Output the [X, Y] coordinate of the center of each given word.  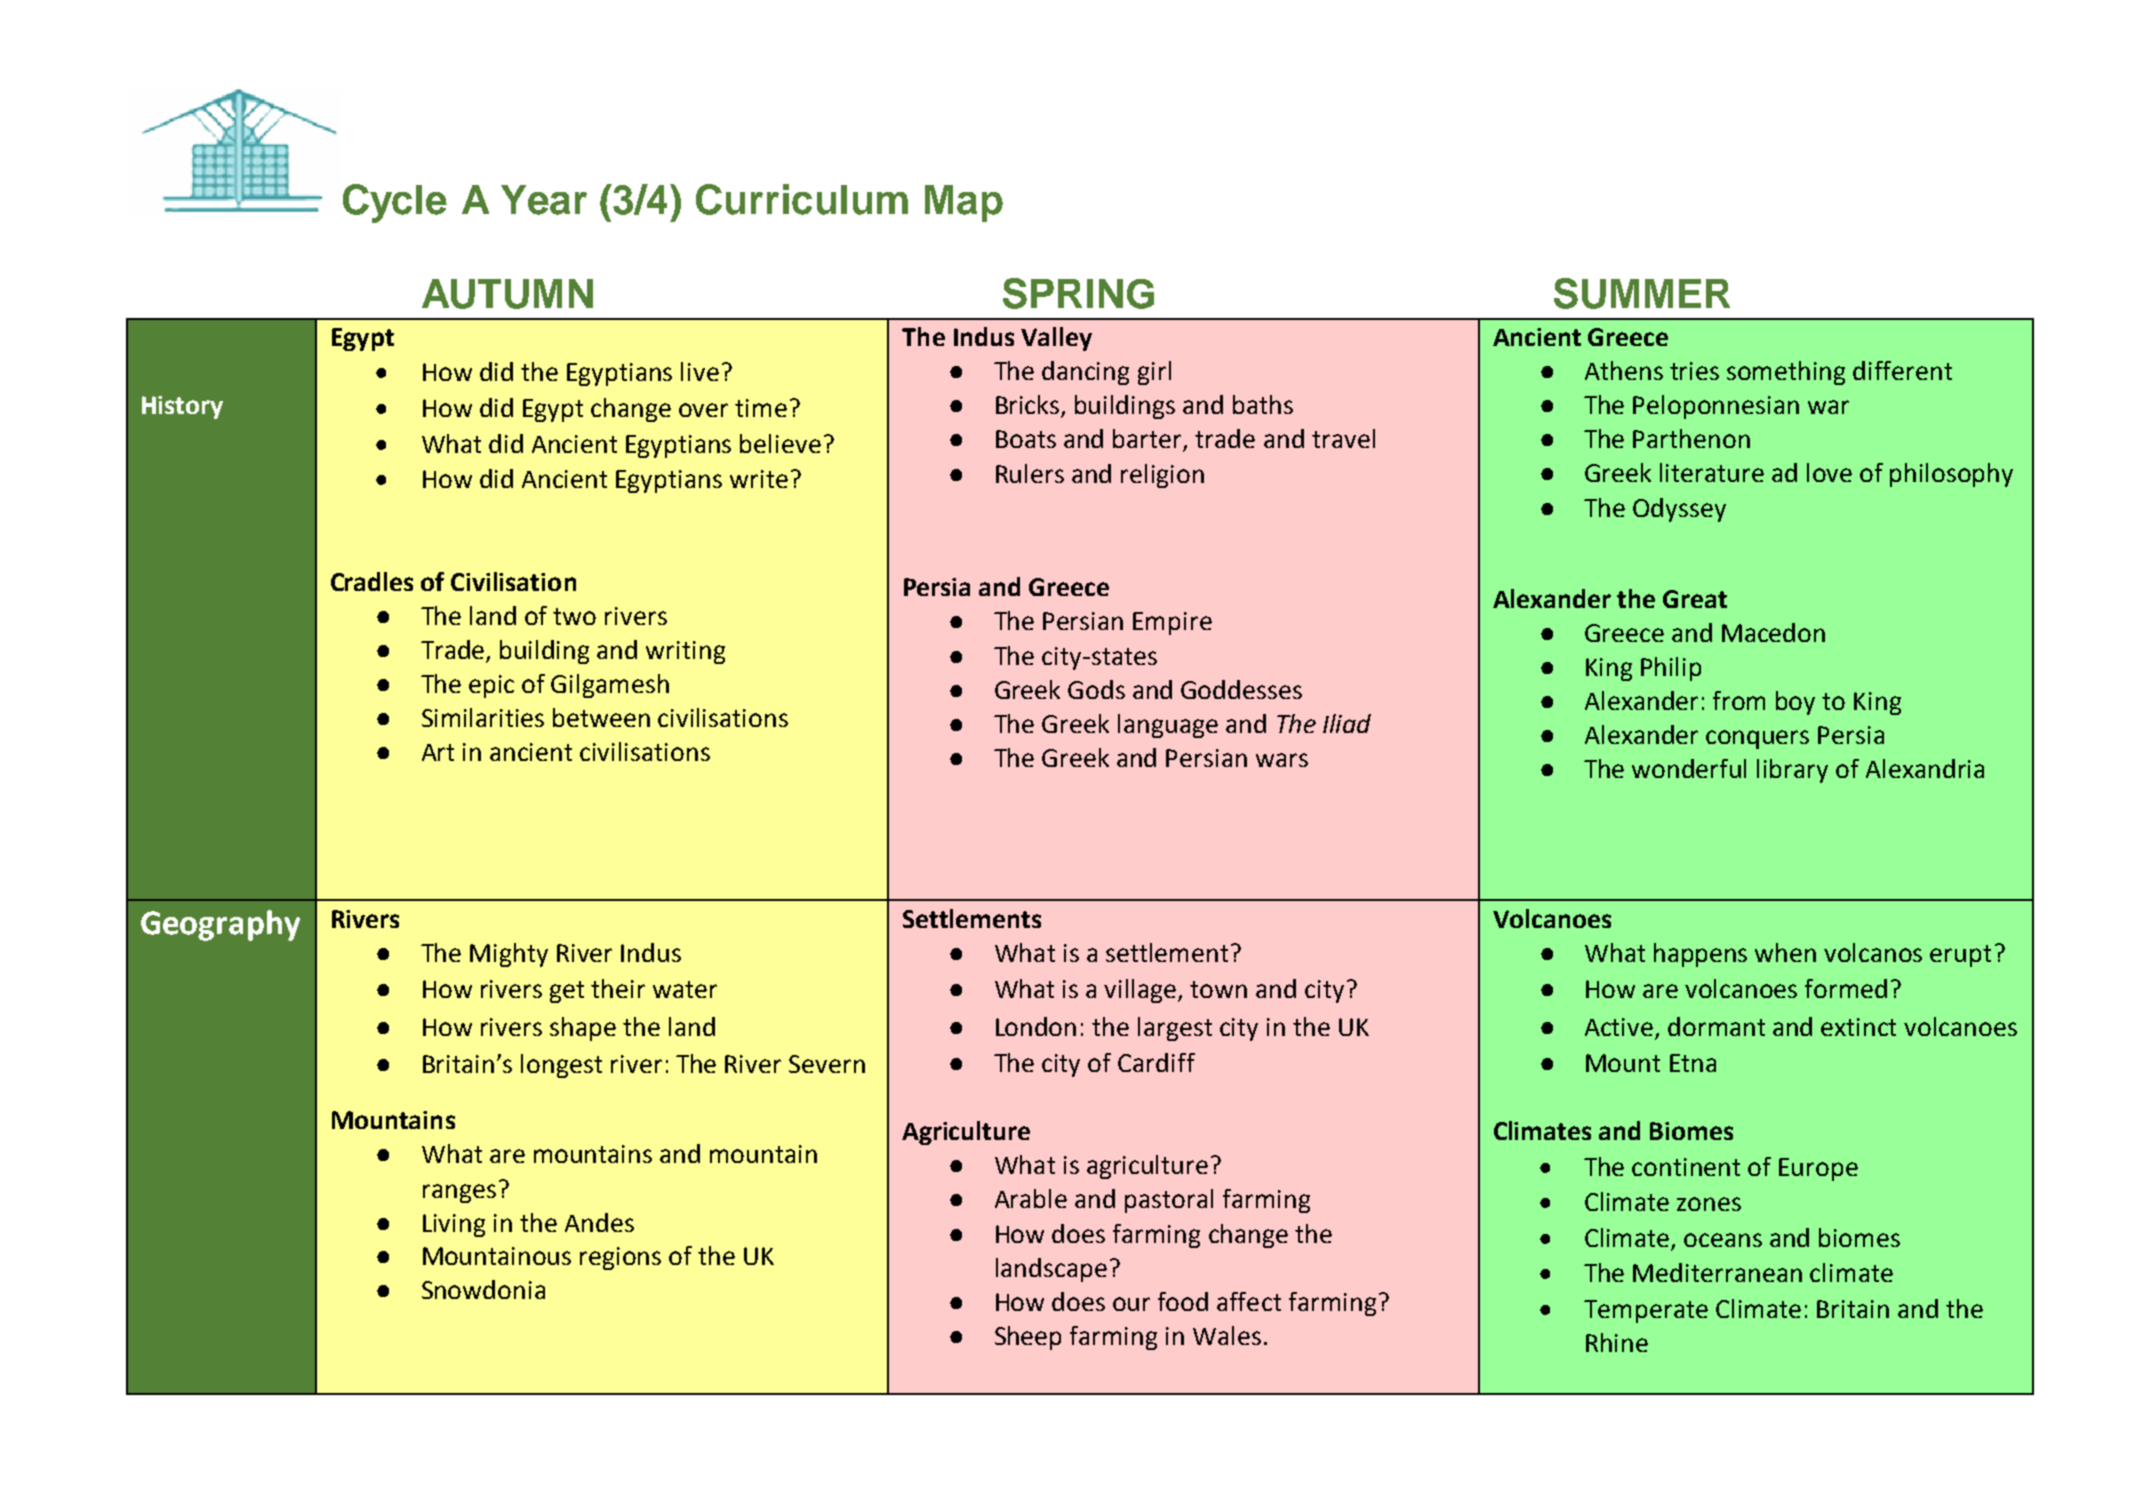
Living [454, 1225]
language [1168, 726]
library [1792, 771]
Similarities [483, 717]
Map [964, 203]
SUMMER [1642, 293]
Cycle [395, 203]
